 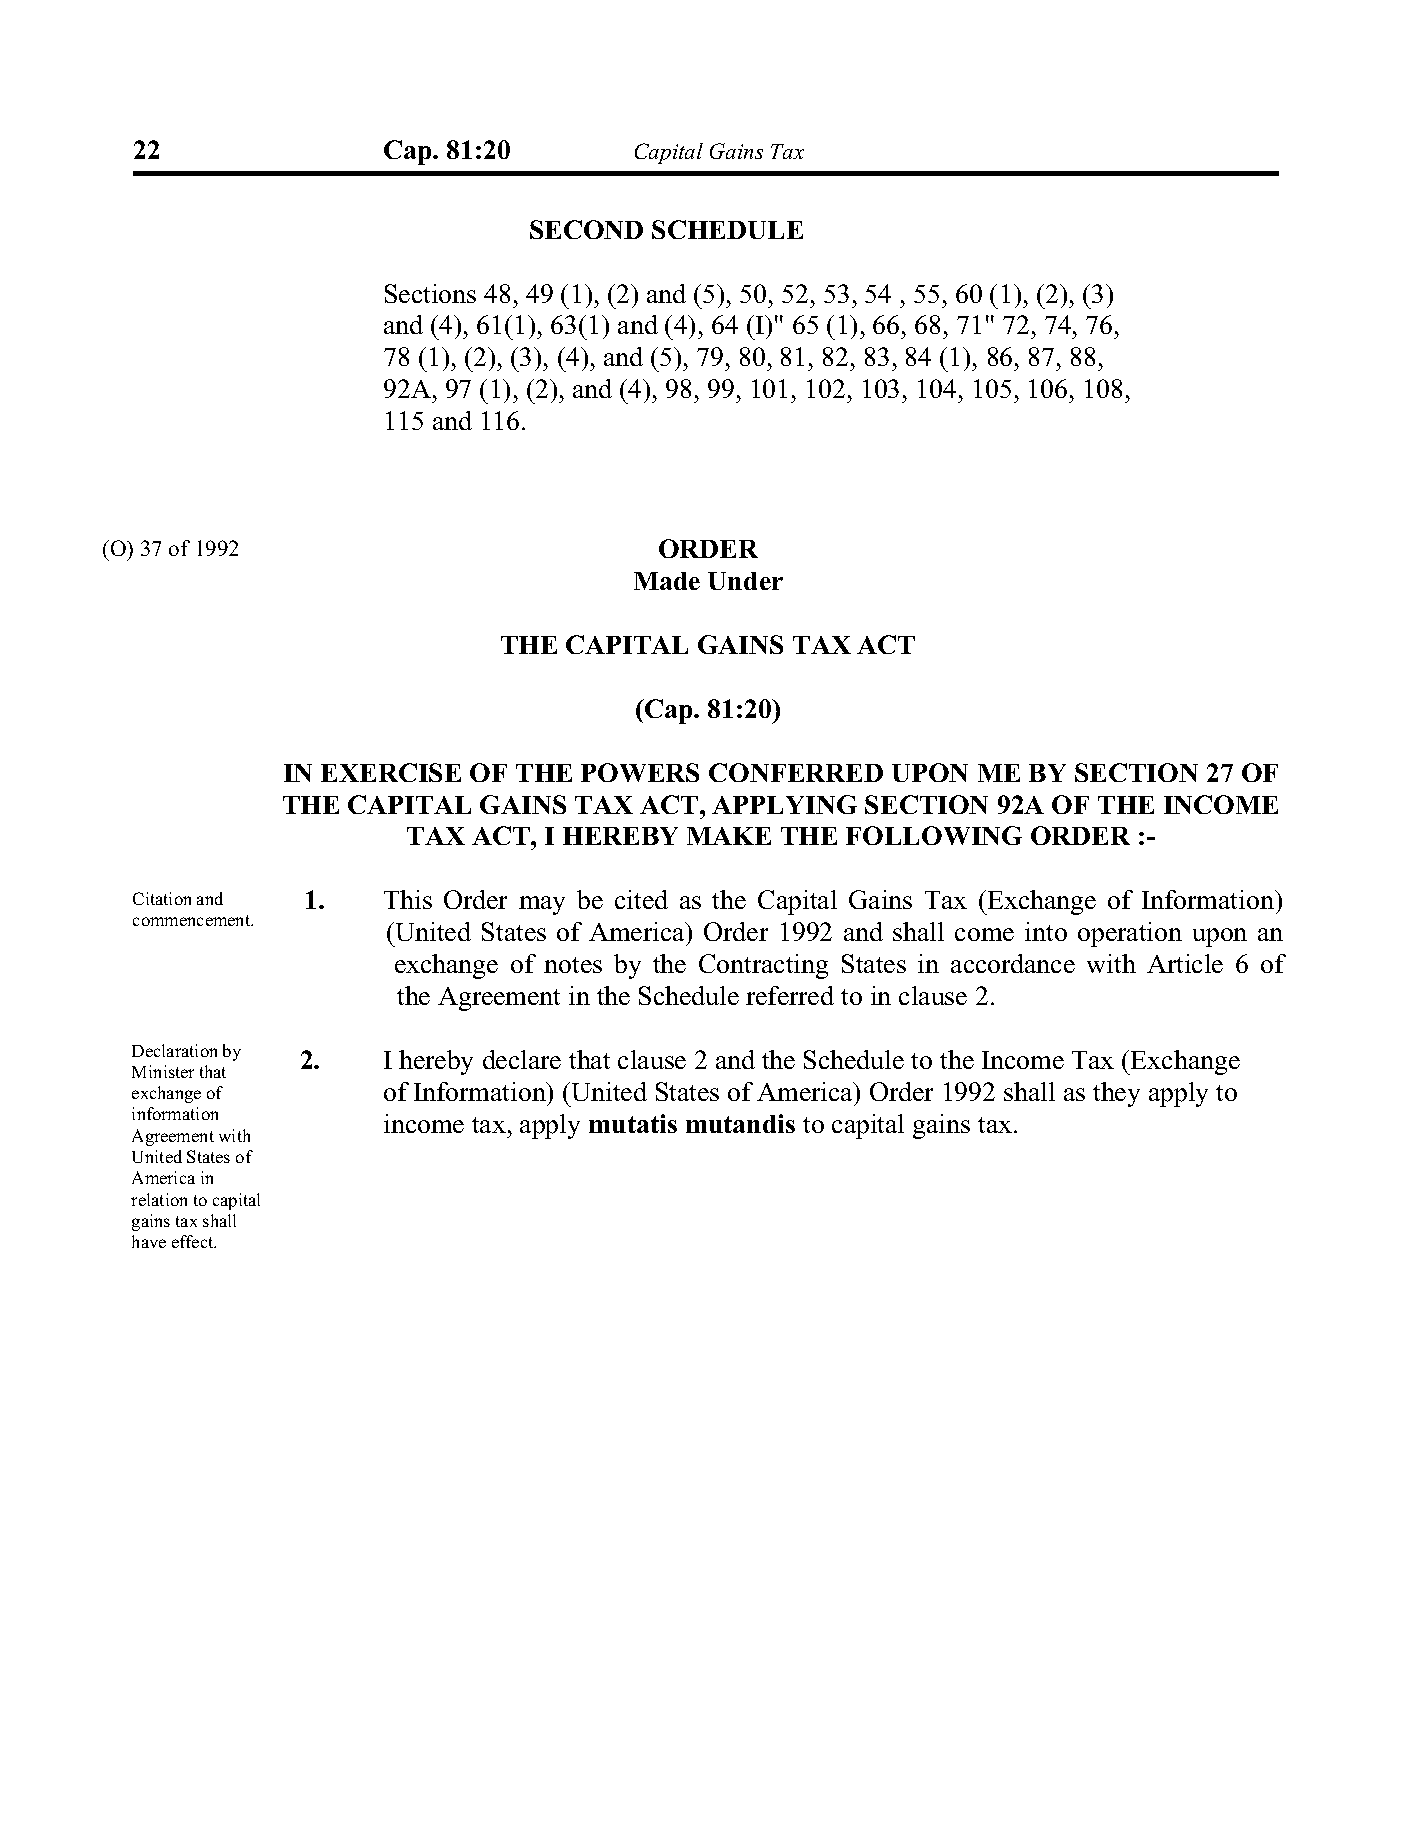 I want to click on effect, so click(x=194, y=1241).
